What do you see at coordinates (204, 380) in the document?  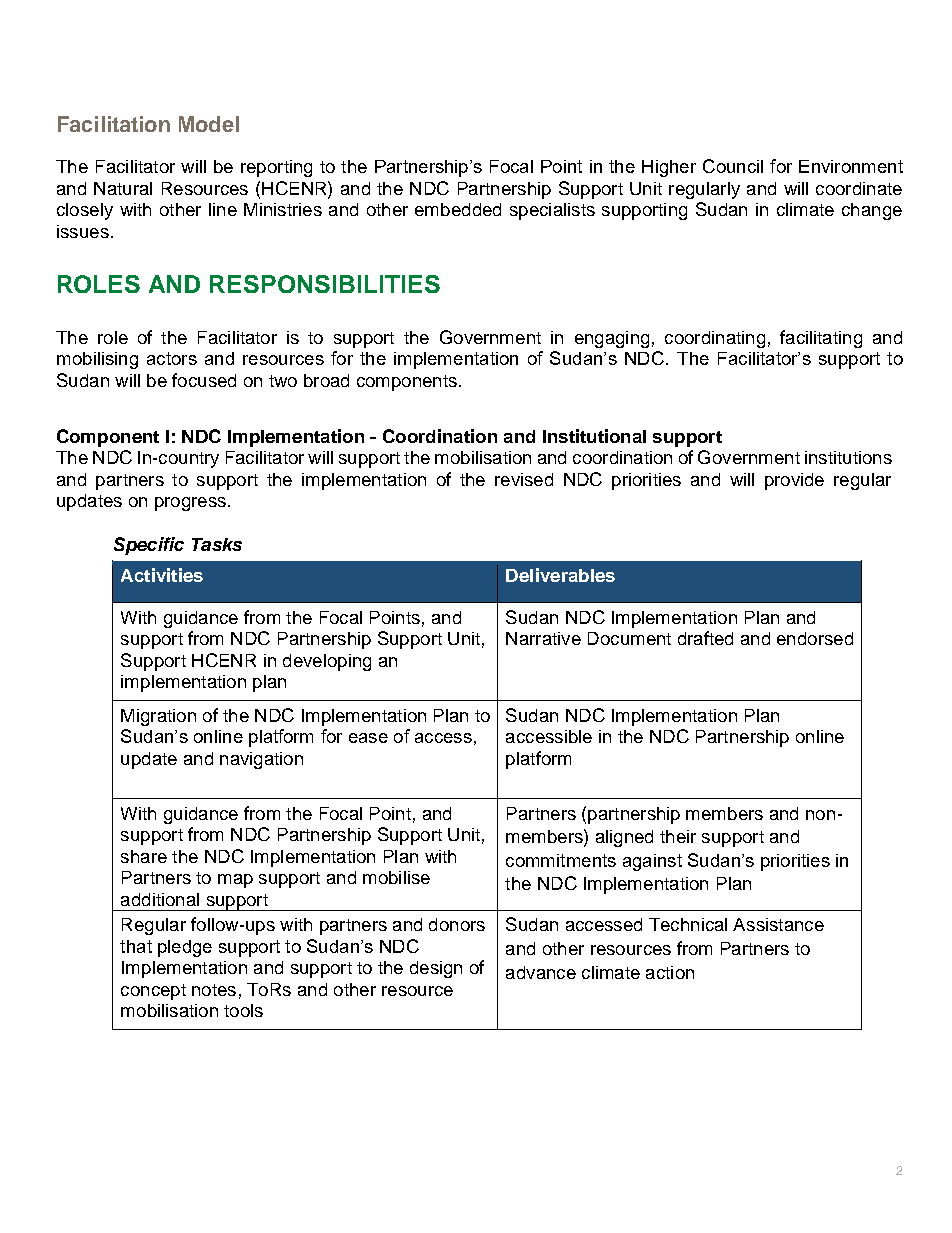 I see `focused` at bounding box center [204, 380].
